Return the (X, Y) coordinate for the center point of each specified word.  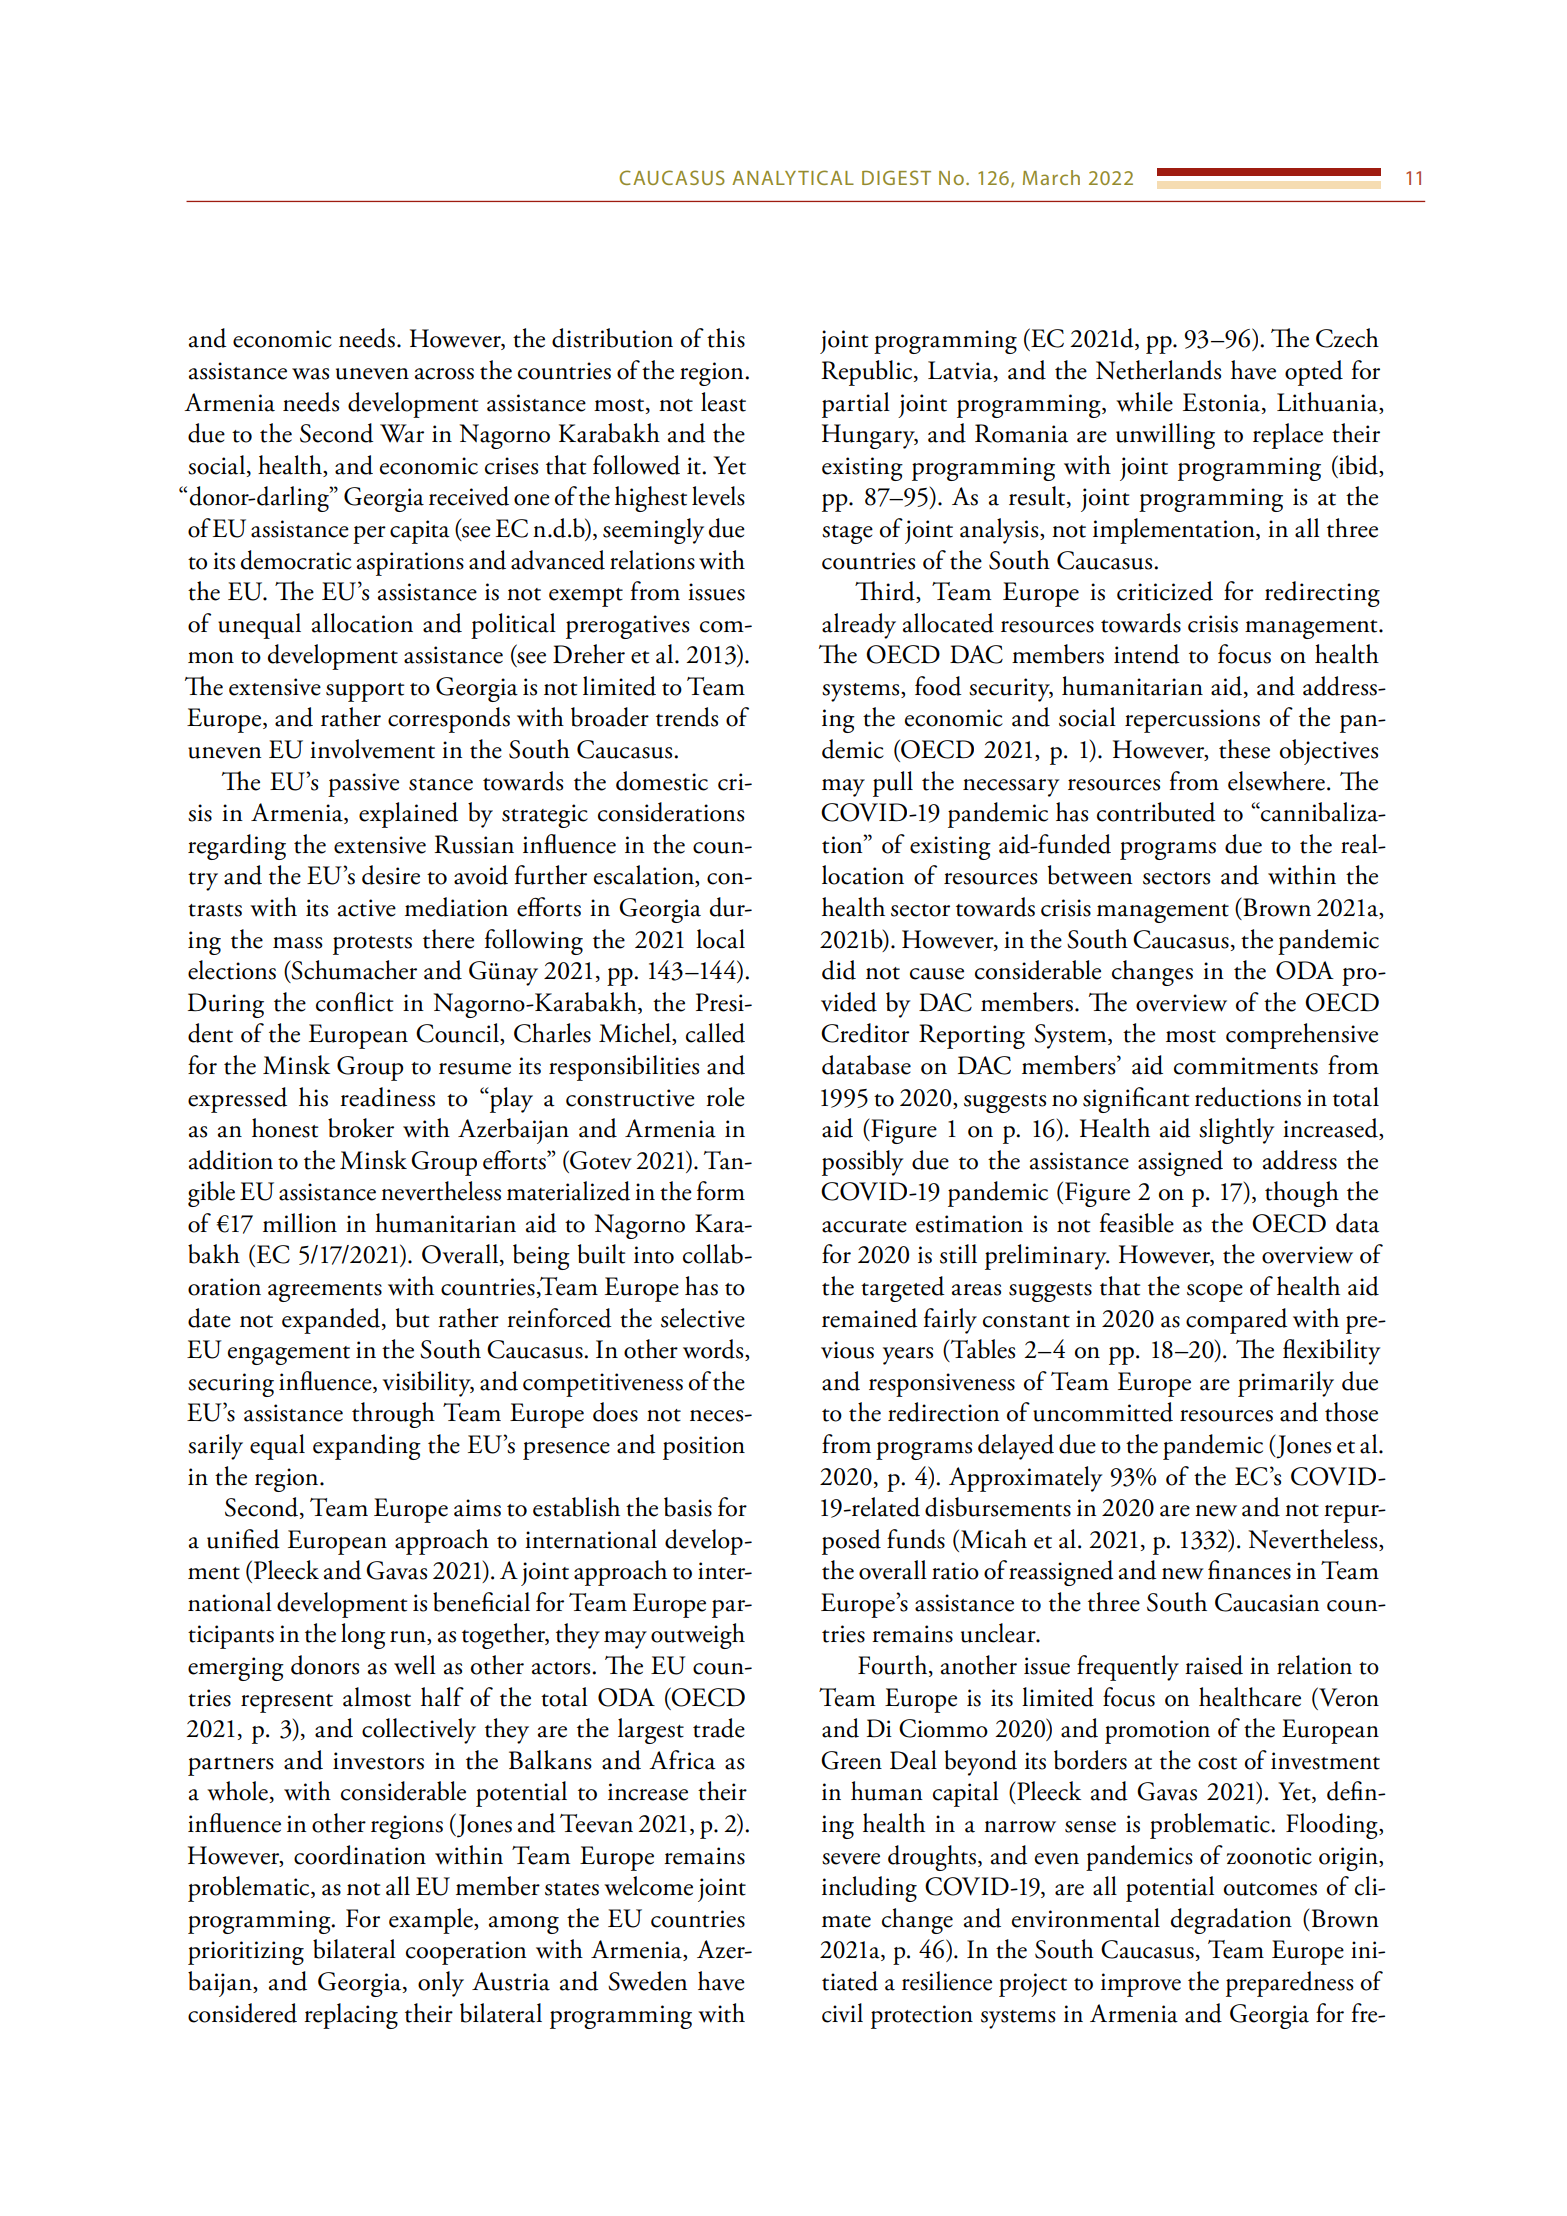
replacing (351, 2016)
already (859, 626)
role (725, 1097)
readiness (387, 1097)
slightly (1236, 1131)
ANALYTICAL (793, 177)
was (310, 374)
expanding (367, 1447)
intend (1147, 654)
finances (1249, 1570)
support (365, 692)
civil (842, 2013)
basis (688, 1507)
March (1051, 177)
